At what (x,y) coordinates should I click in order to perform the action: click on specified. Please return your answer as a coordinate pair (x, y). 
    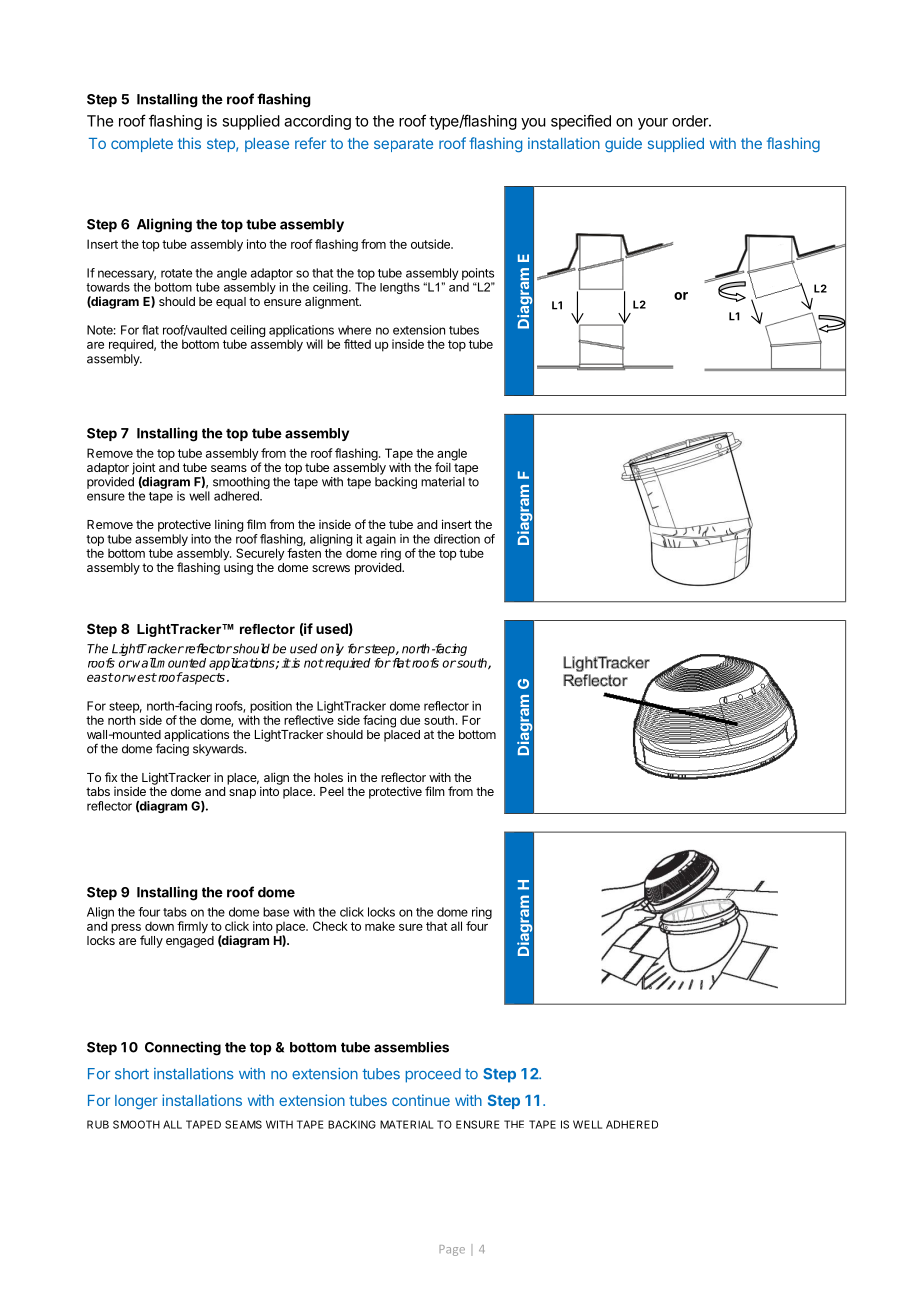
    Looking at the image, I should click on (581, 122).
